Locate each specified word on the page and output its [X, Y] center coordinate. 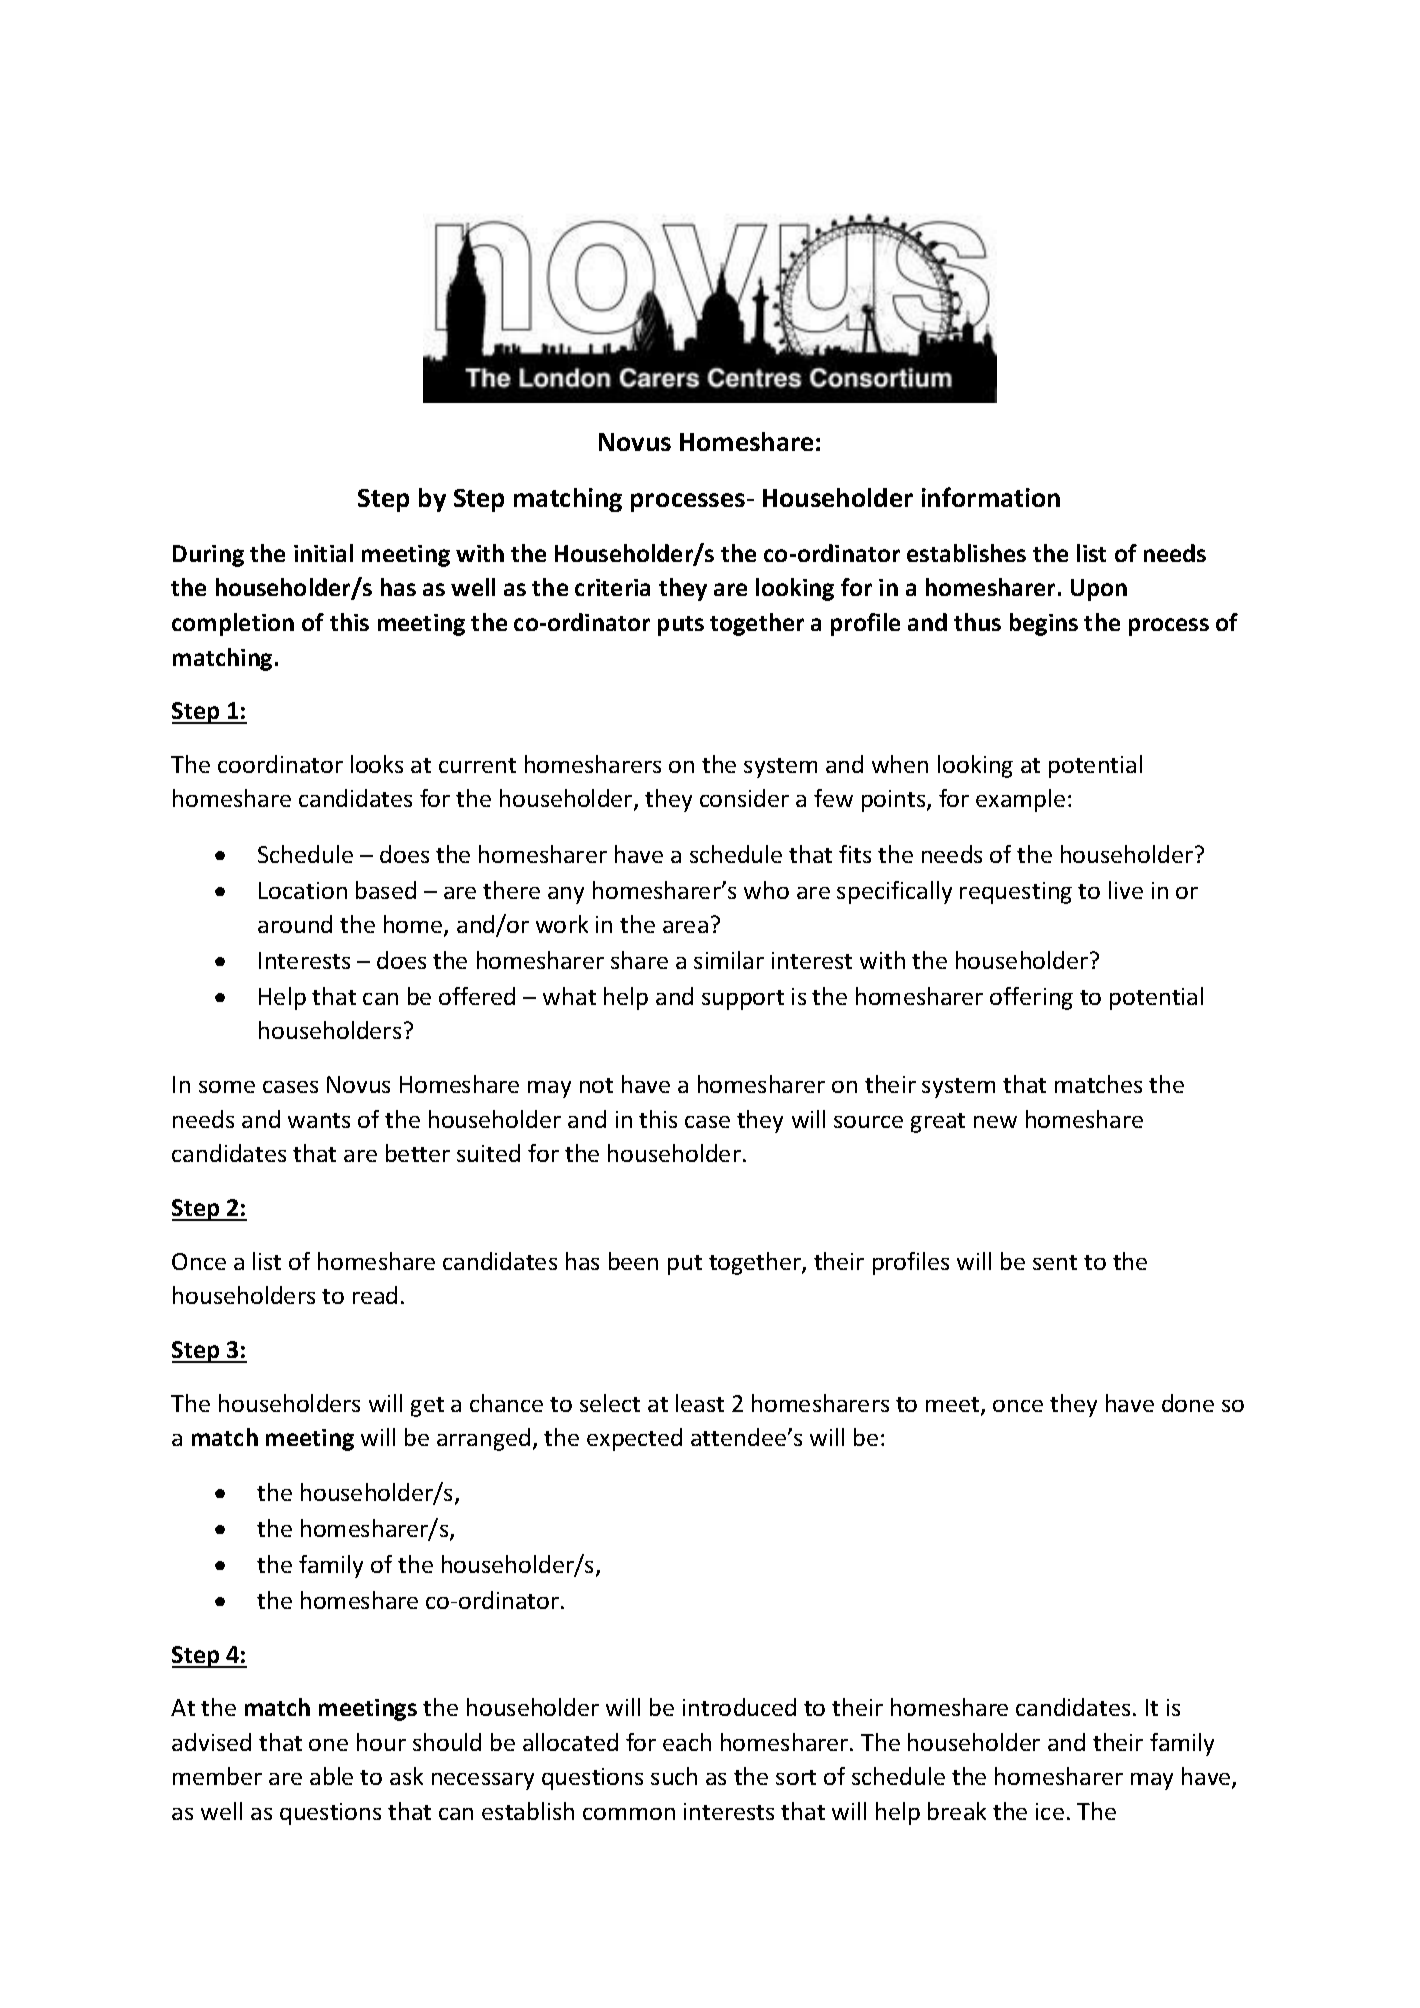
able [331, 1776]
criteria [612, 587]
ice [1050, 1811]
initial [323, 553]
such [674, 1776]
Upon [1099, 590]
